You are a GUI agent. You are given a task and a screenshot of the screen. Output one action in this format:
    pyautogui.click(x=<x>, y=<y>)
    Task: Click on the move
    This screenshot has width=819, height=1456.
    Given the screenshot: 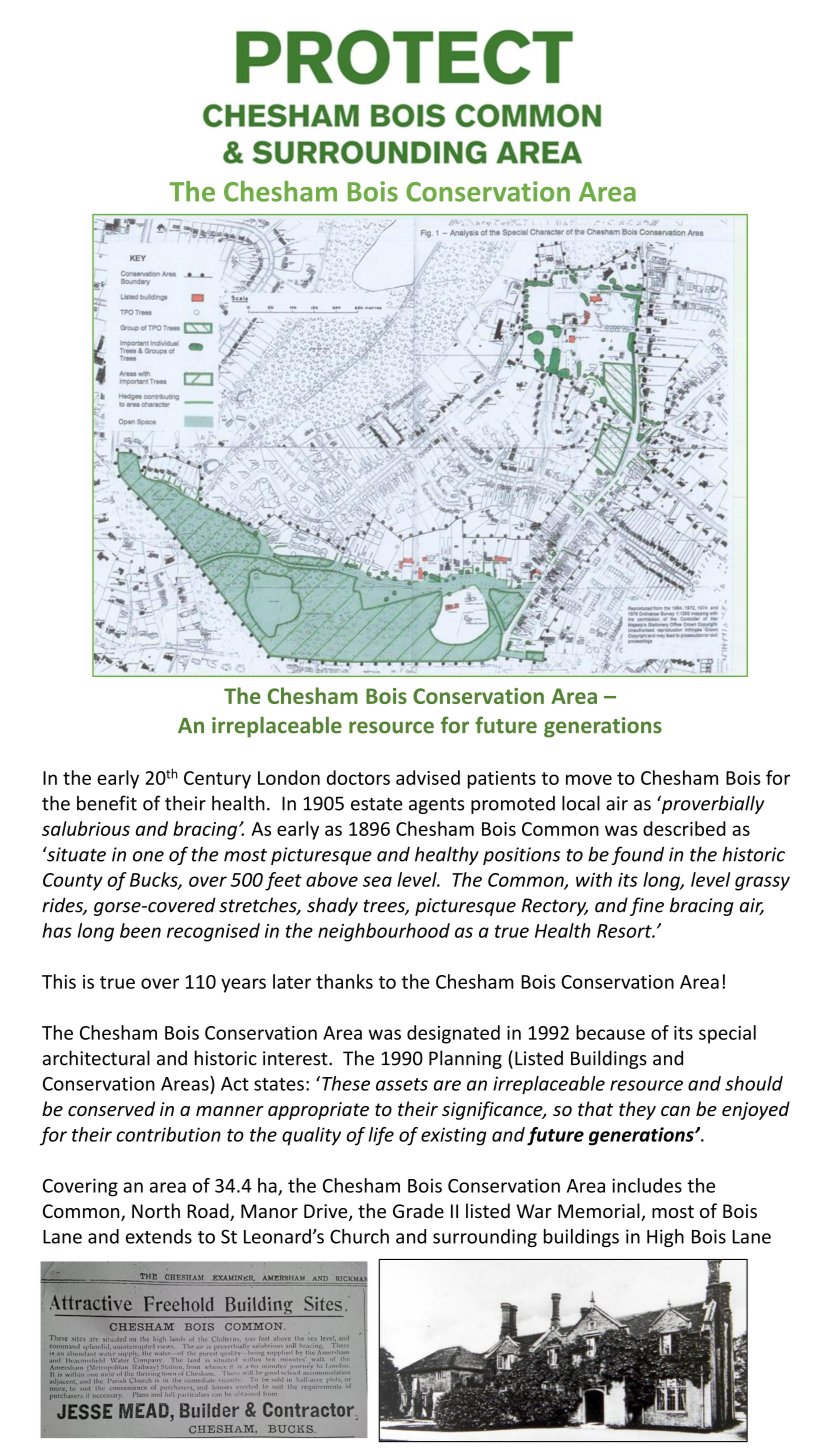 What is the action you would take?
    pyautogui.click(x=589, y=779)
